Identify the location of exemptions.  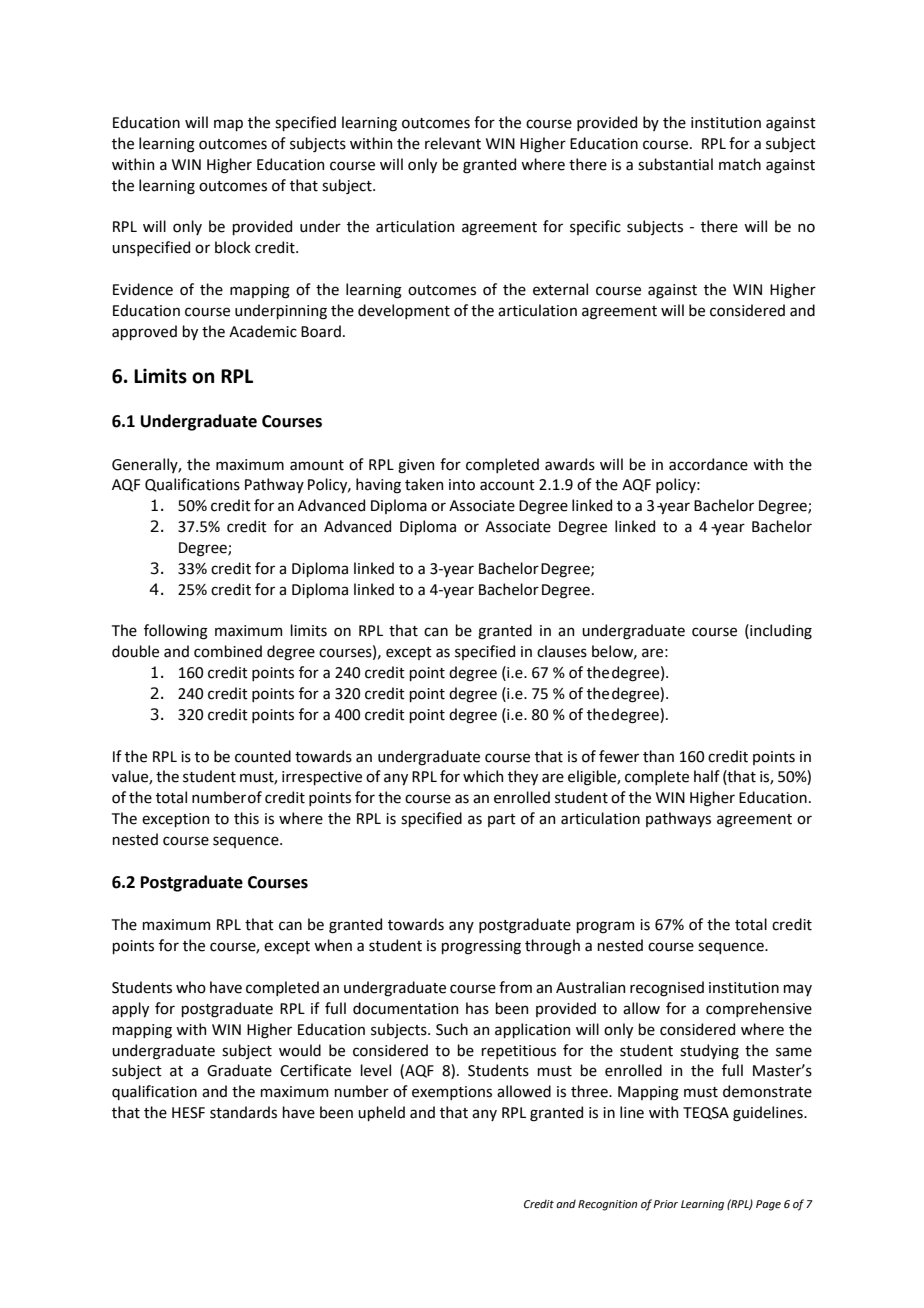
(452, 1093).
